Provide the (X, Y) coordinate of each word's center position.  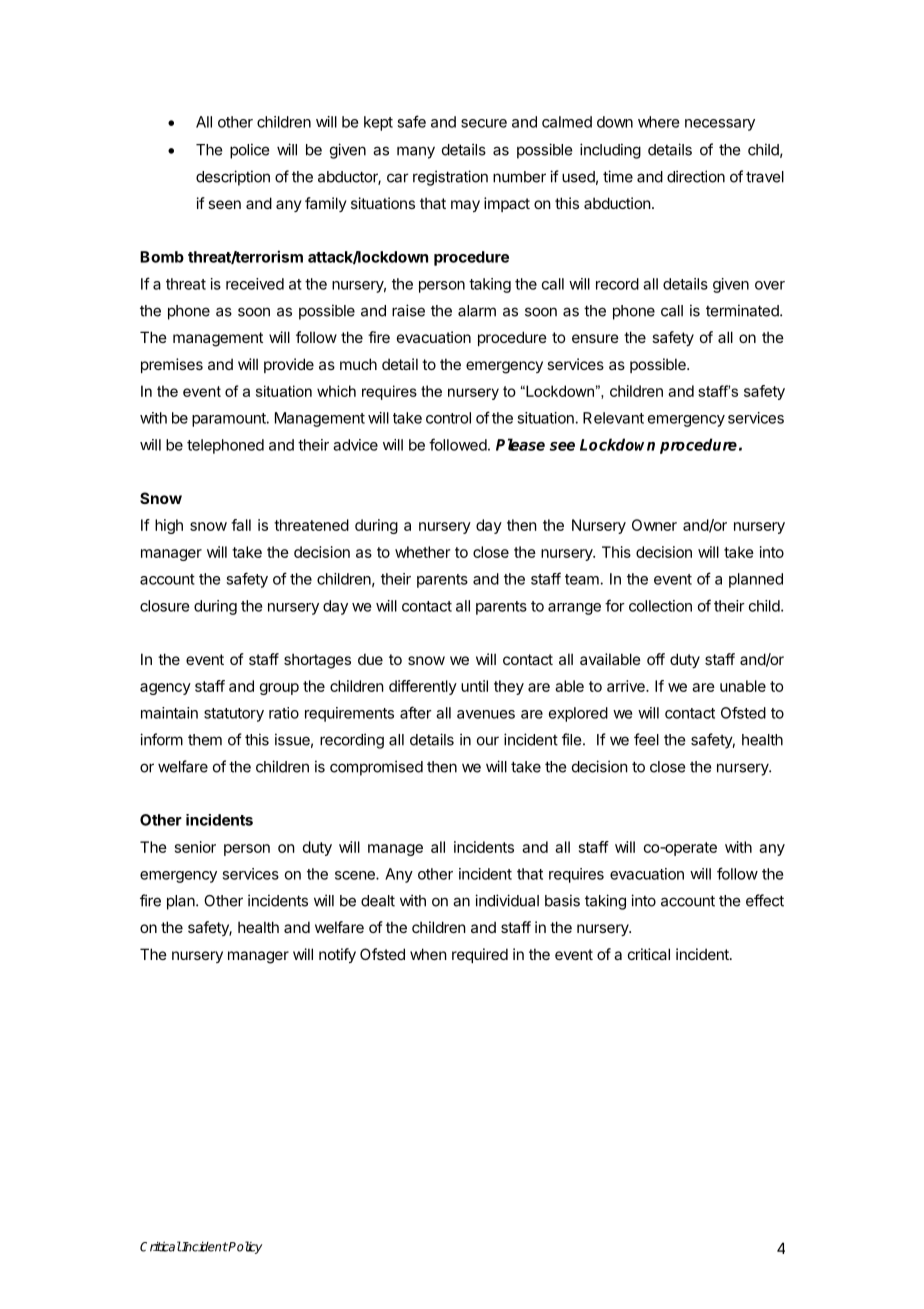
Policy (244, 1247)
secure (484, 123)
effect (765, 900)
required (480, 955)
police (250, 151)
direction (696, 176)
